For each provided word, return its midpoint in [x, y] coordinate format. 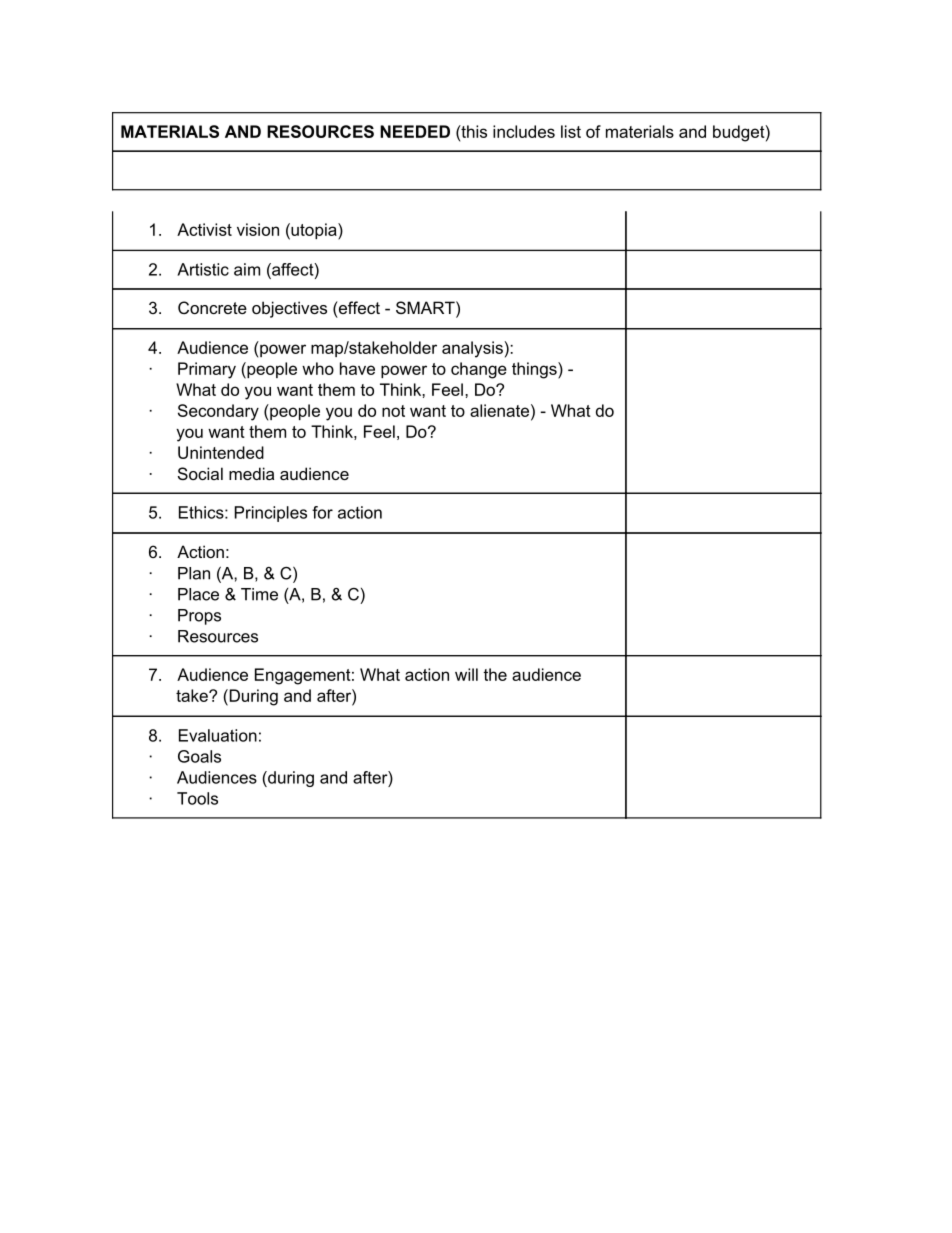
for [322, 512]
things [535, 370]
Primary [207, 370]
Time [259, 594]
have [357, 368]
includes [524, 131]
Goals [199, 756]
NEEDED [415, 131]
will [466, 674]
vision [258, 229]
